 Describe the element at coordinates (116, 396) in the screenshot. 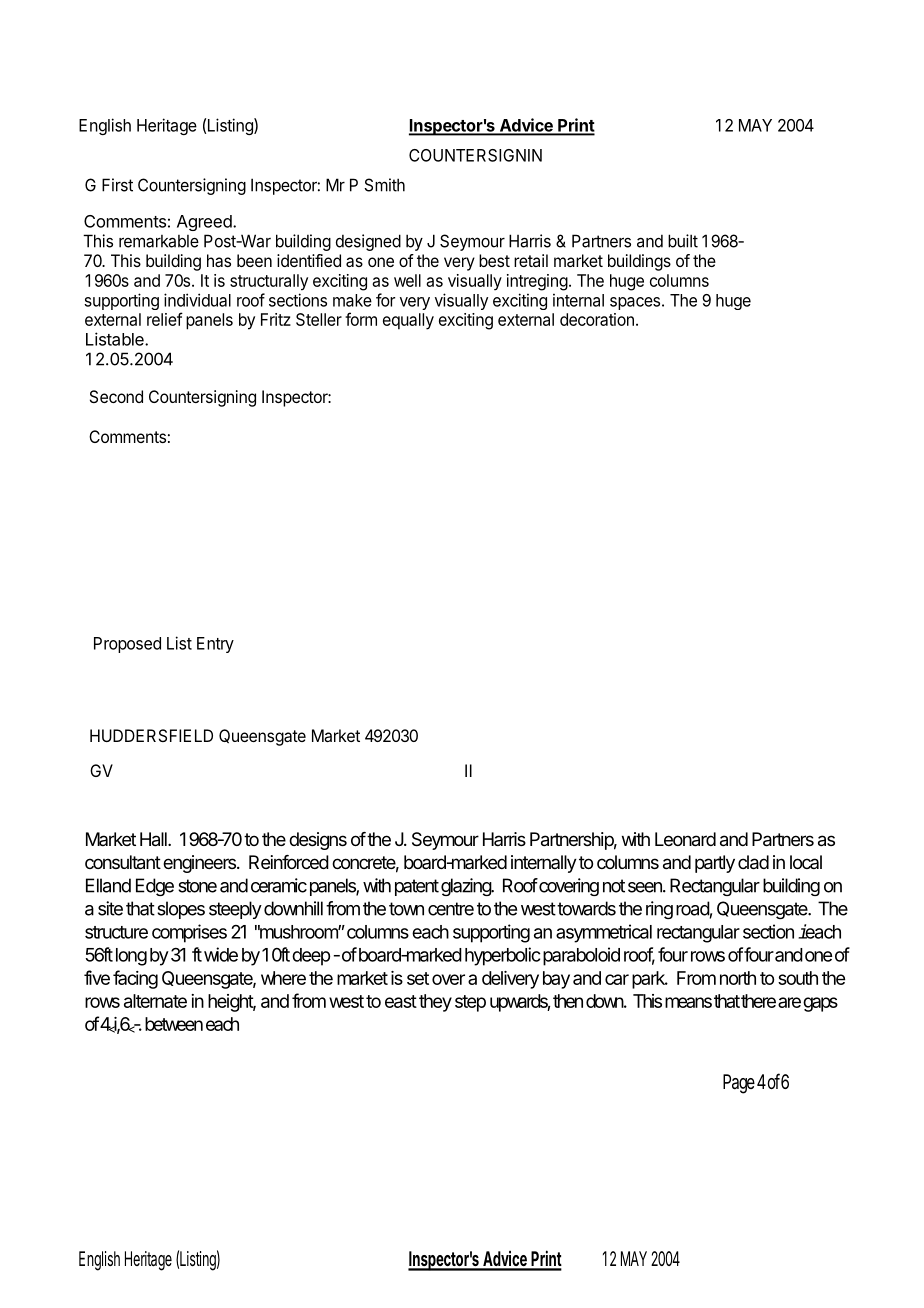

I see `Second` at that location.
